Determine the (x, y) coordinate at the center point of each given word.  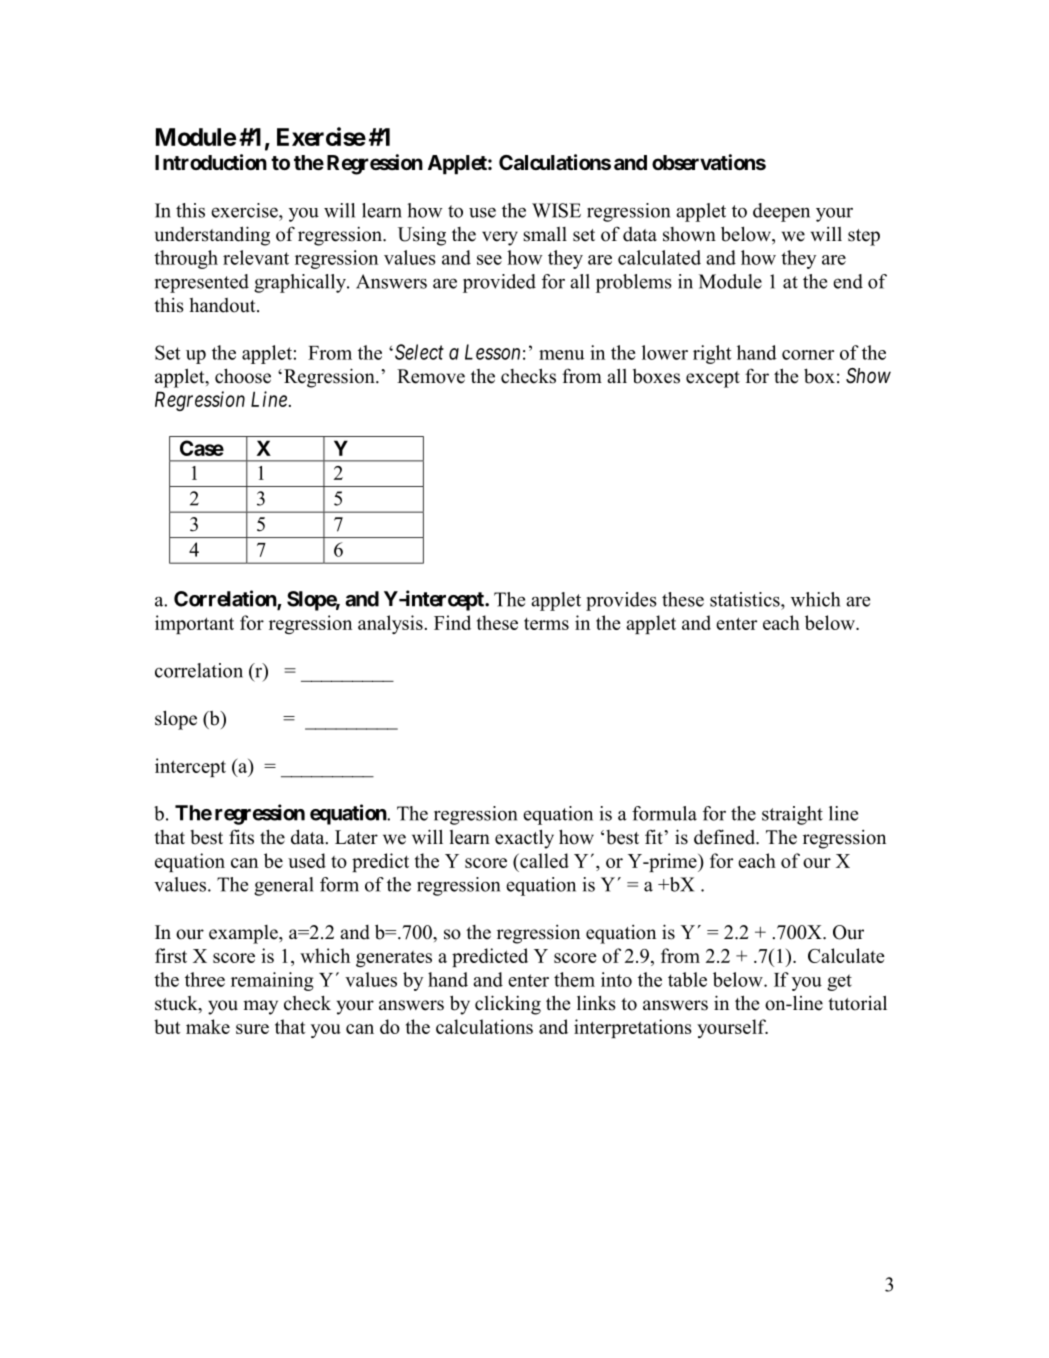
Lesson (492, 352)
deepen (781, 212)
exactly (524, 839)
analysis (390, 624)
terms (546, 624)
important (194, 624)
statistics (746, 599)
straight (792, 815)
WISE (556, 210)
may (260, 1007)
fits (241, 837)
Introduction (211, 162)
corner (808, 355)
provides (621, 601)
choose (243, 376)
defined (725, 837)
